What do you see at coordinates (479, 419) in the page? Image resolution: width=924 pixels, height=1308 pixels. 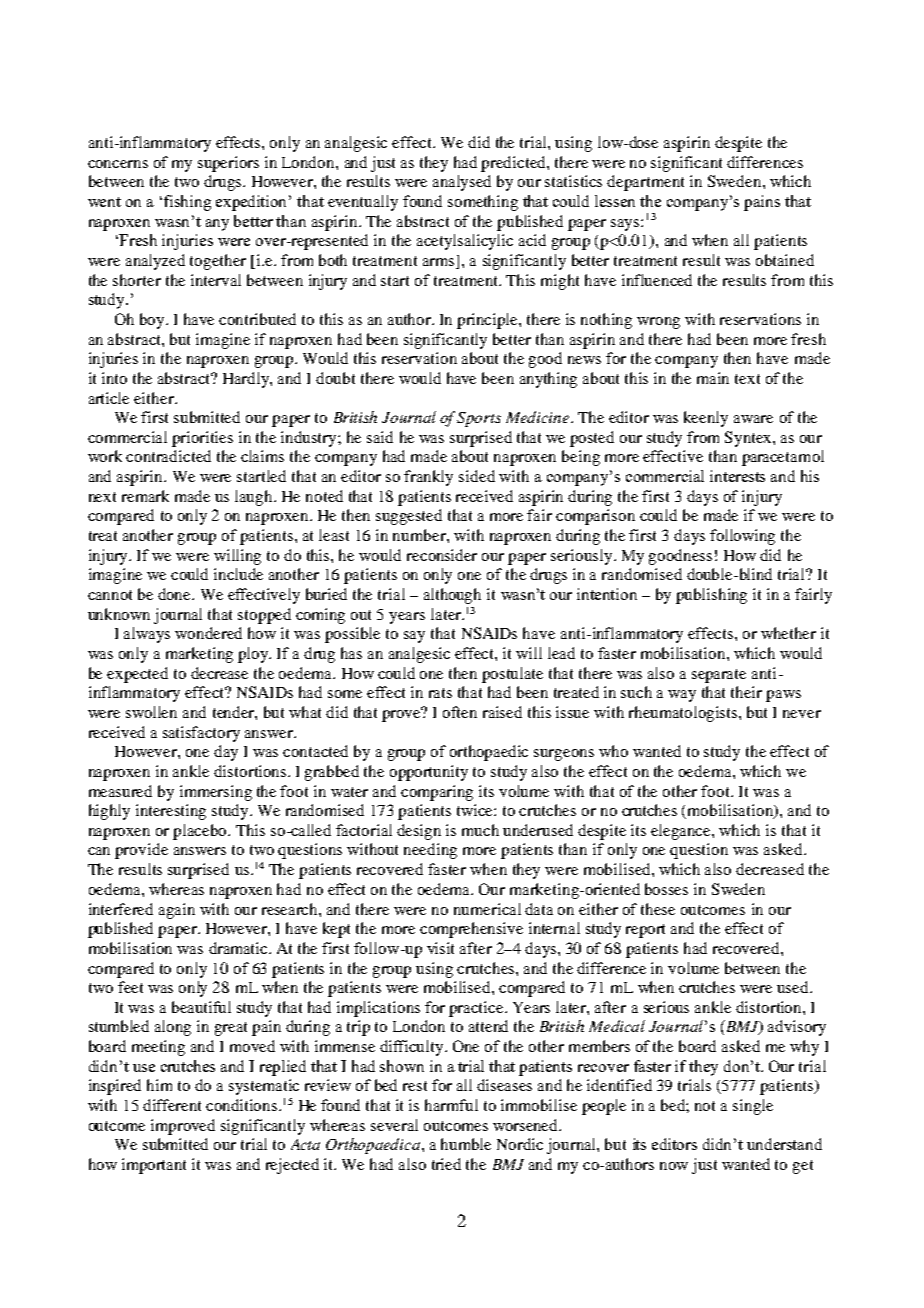 I see `Sports` at bounding box center [479, 419].
